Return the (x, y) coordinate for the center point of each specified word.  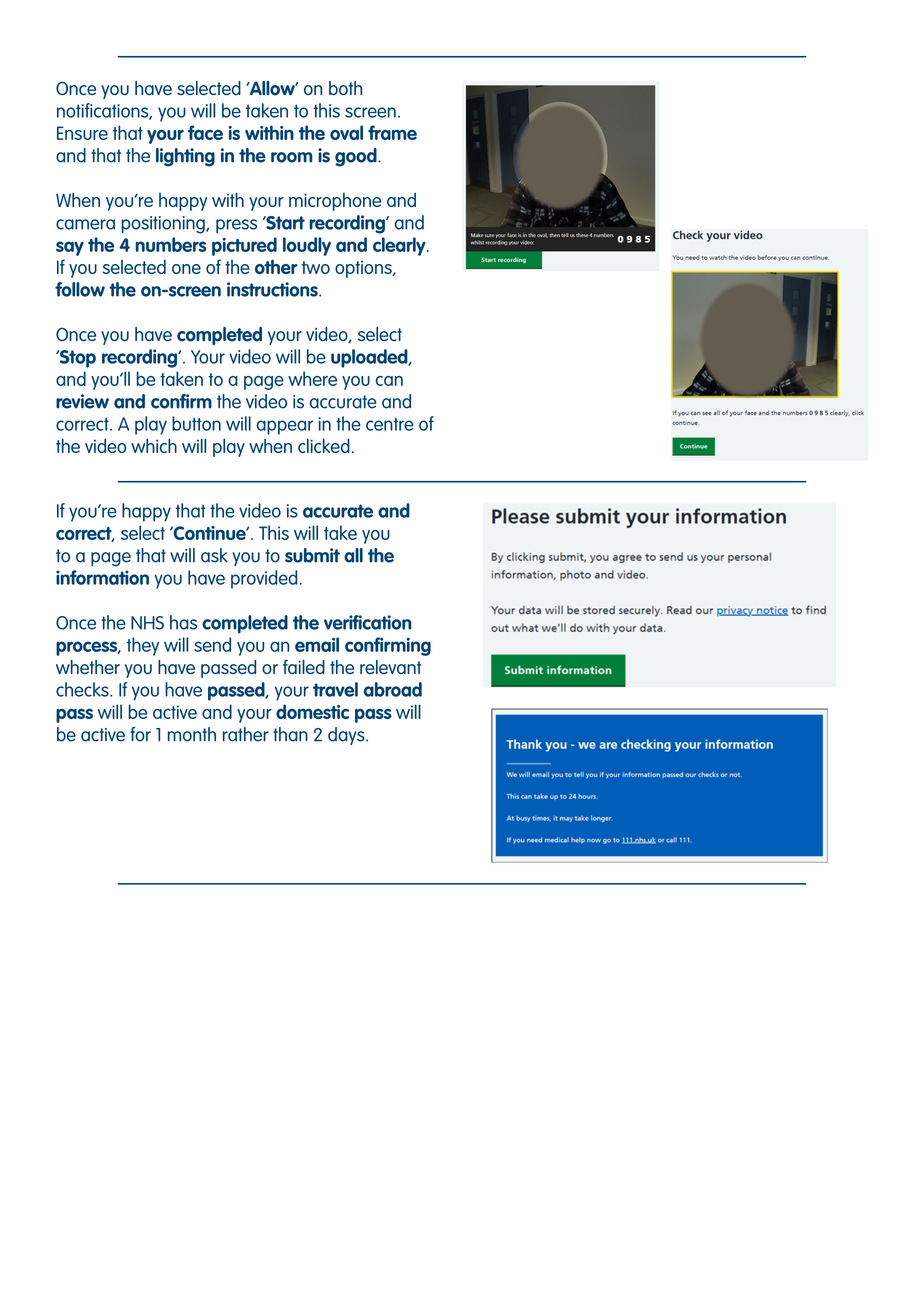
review (82, 401)
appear (285, 427)
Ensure (82, 133)
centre (390, 424)
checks (83, 689)
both (345, 88)
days (347, 736)
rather (246, 734)
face (205, 132)
